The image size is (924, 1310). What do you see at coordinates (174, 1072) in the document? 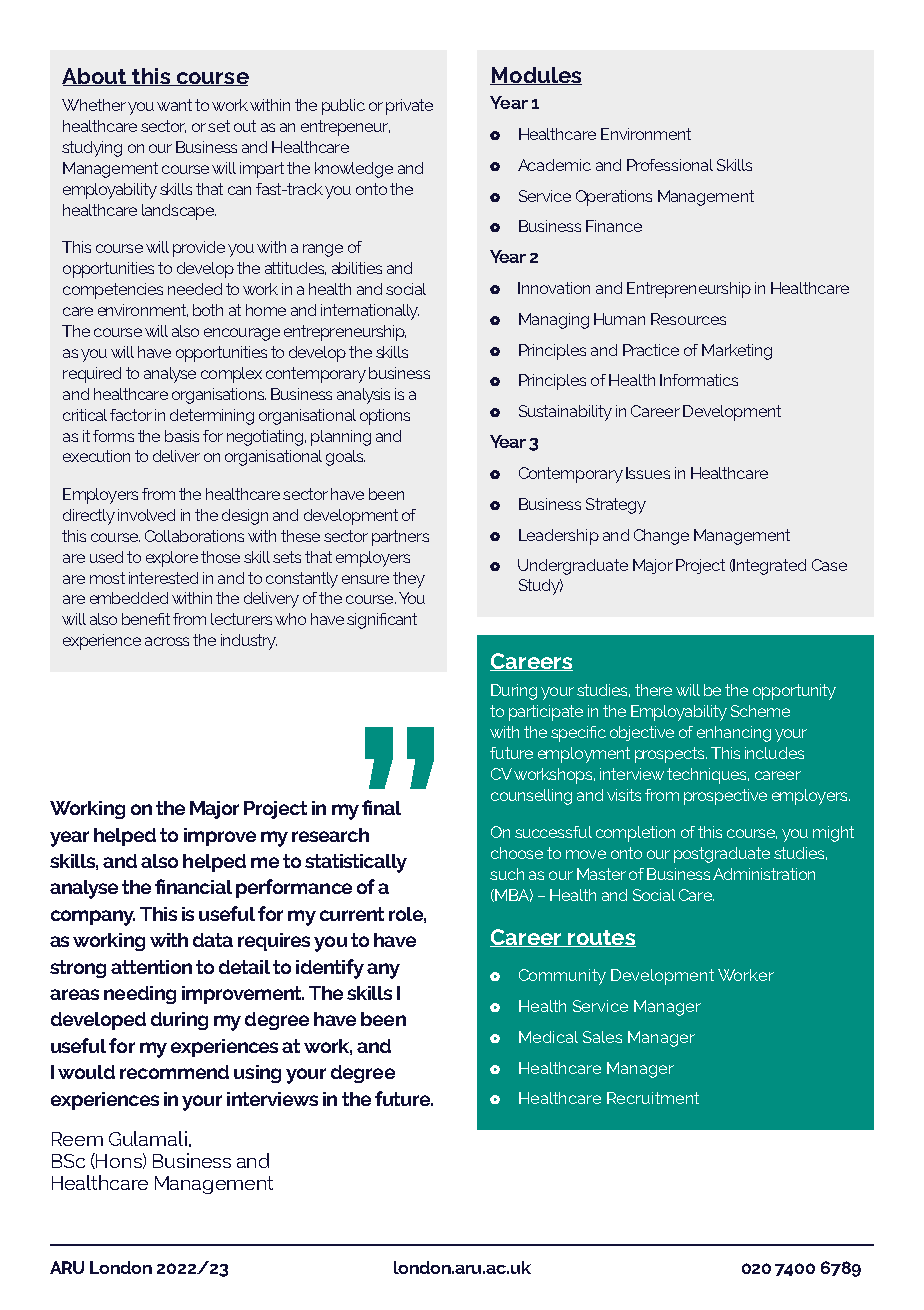
I see `recommend` at bounding box center [174, 1072].
